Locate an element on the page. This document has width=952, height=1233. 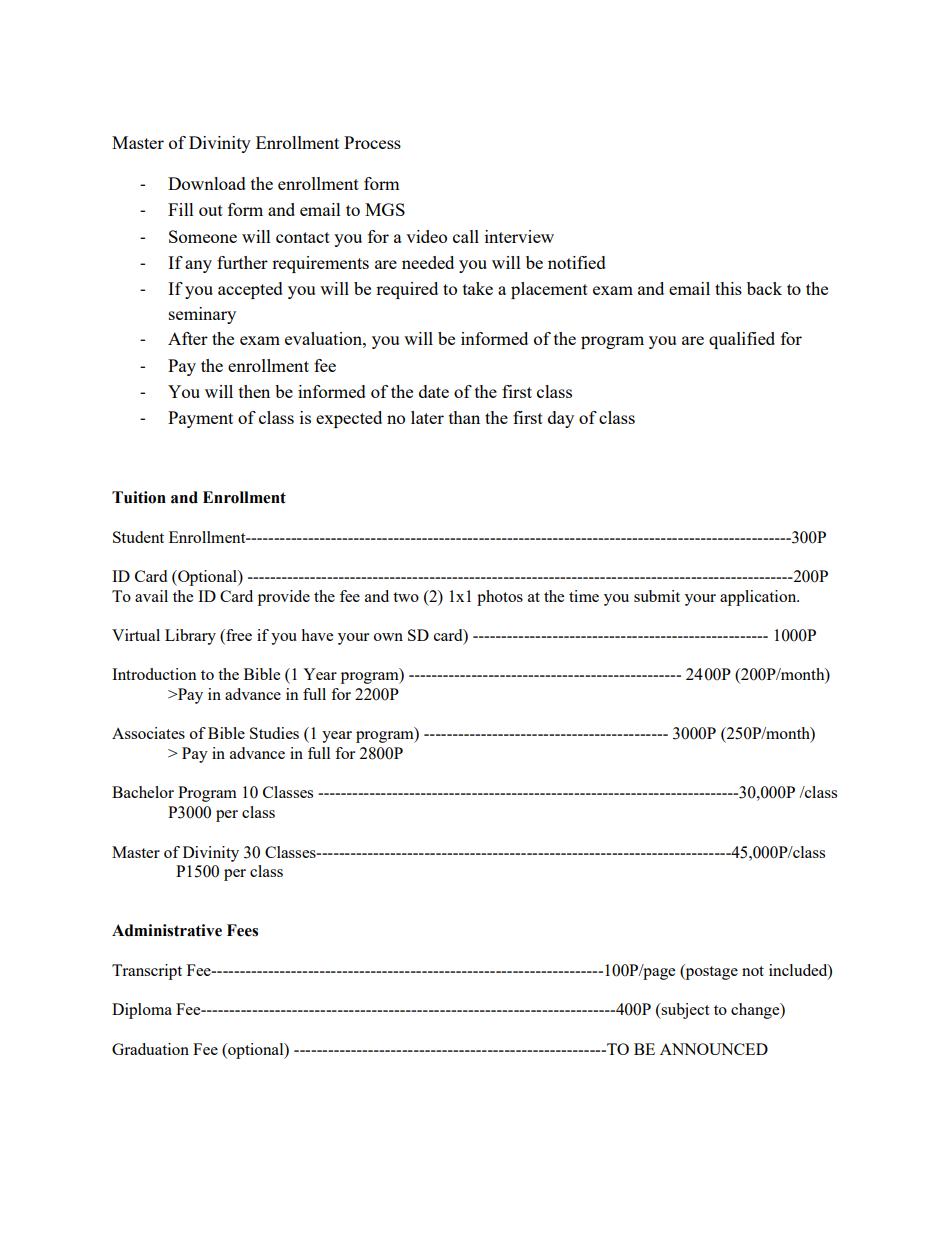
subject is located at coordinates (684, 1011).
